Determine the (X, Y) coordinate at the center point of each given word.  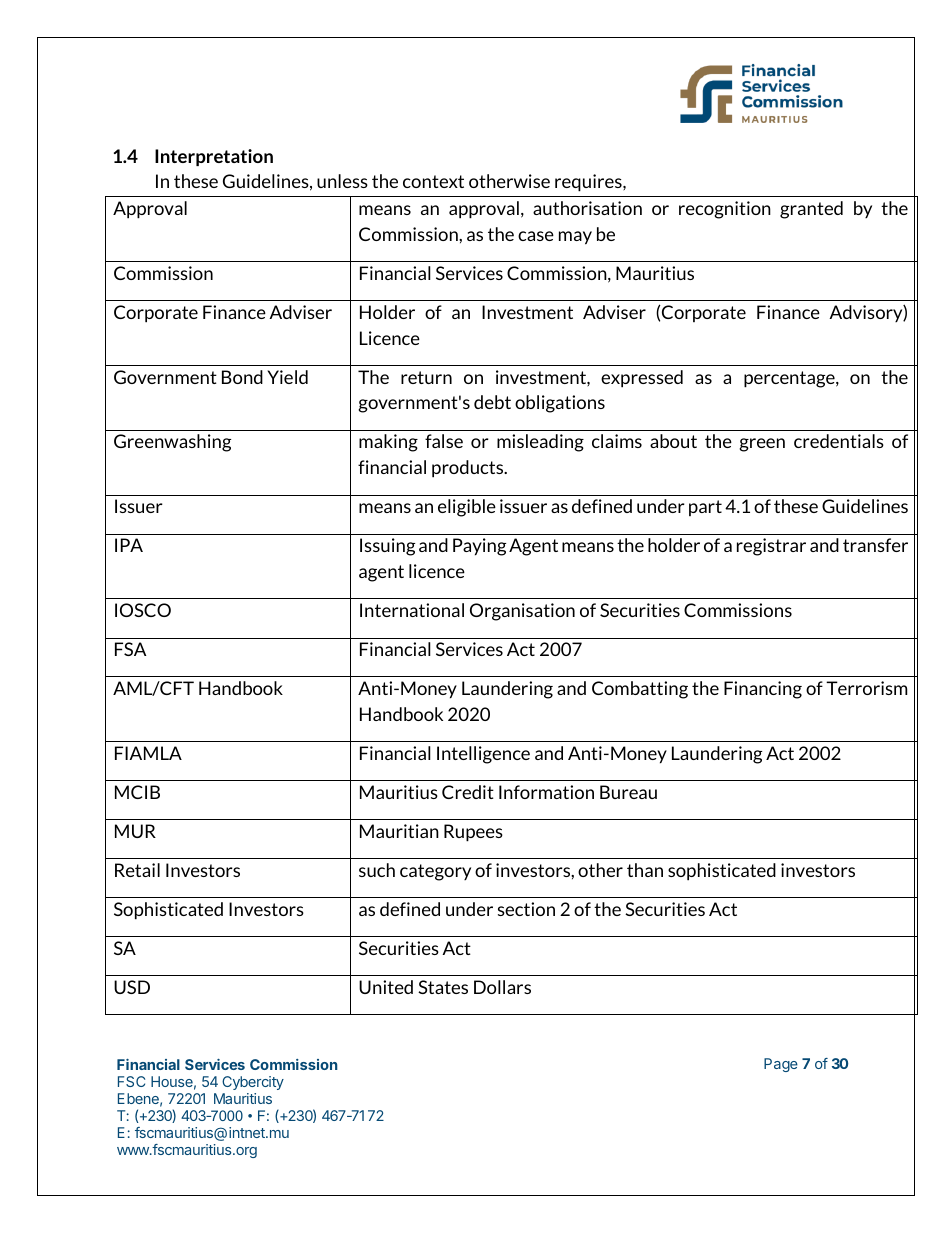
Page (781, 1065)
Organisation (522, 612)
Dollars (502, 987)
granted (811, 210)
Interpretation (214, 157)
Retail (137, 870)
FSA (130, 649)
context (433, 181)
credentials (839, 441)
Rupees (473, 833)
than (645, 870)
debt (492, 402)
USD (132, 987)
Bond (242, 377)
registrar (771, 547)
